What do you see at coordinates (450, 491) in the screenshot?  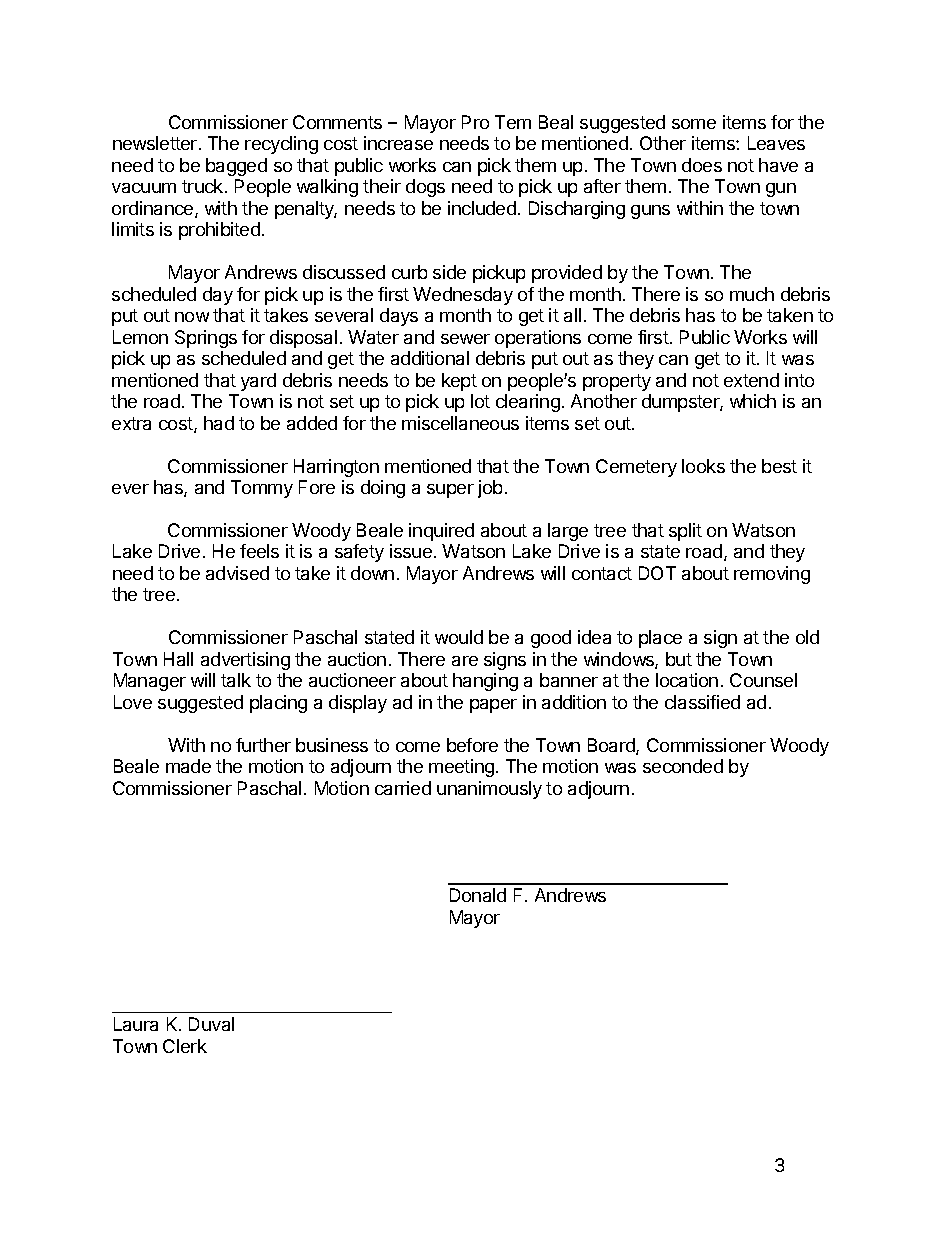 I see `super` at bounding box center [450, 491].
